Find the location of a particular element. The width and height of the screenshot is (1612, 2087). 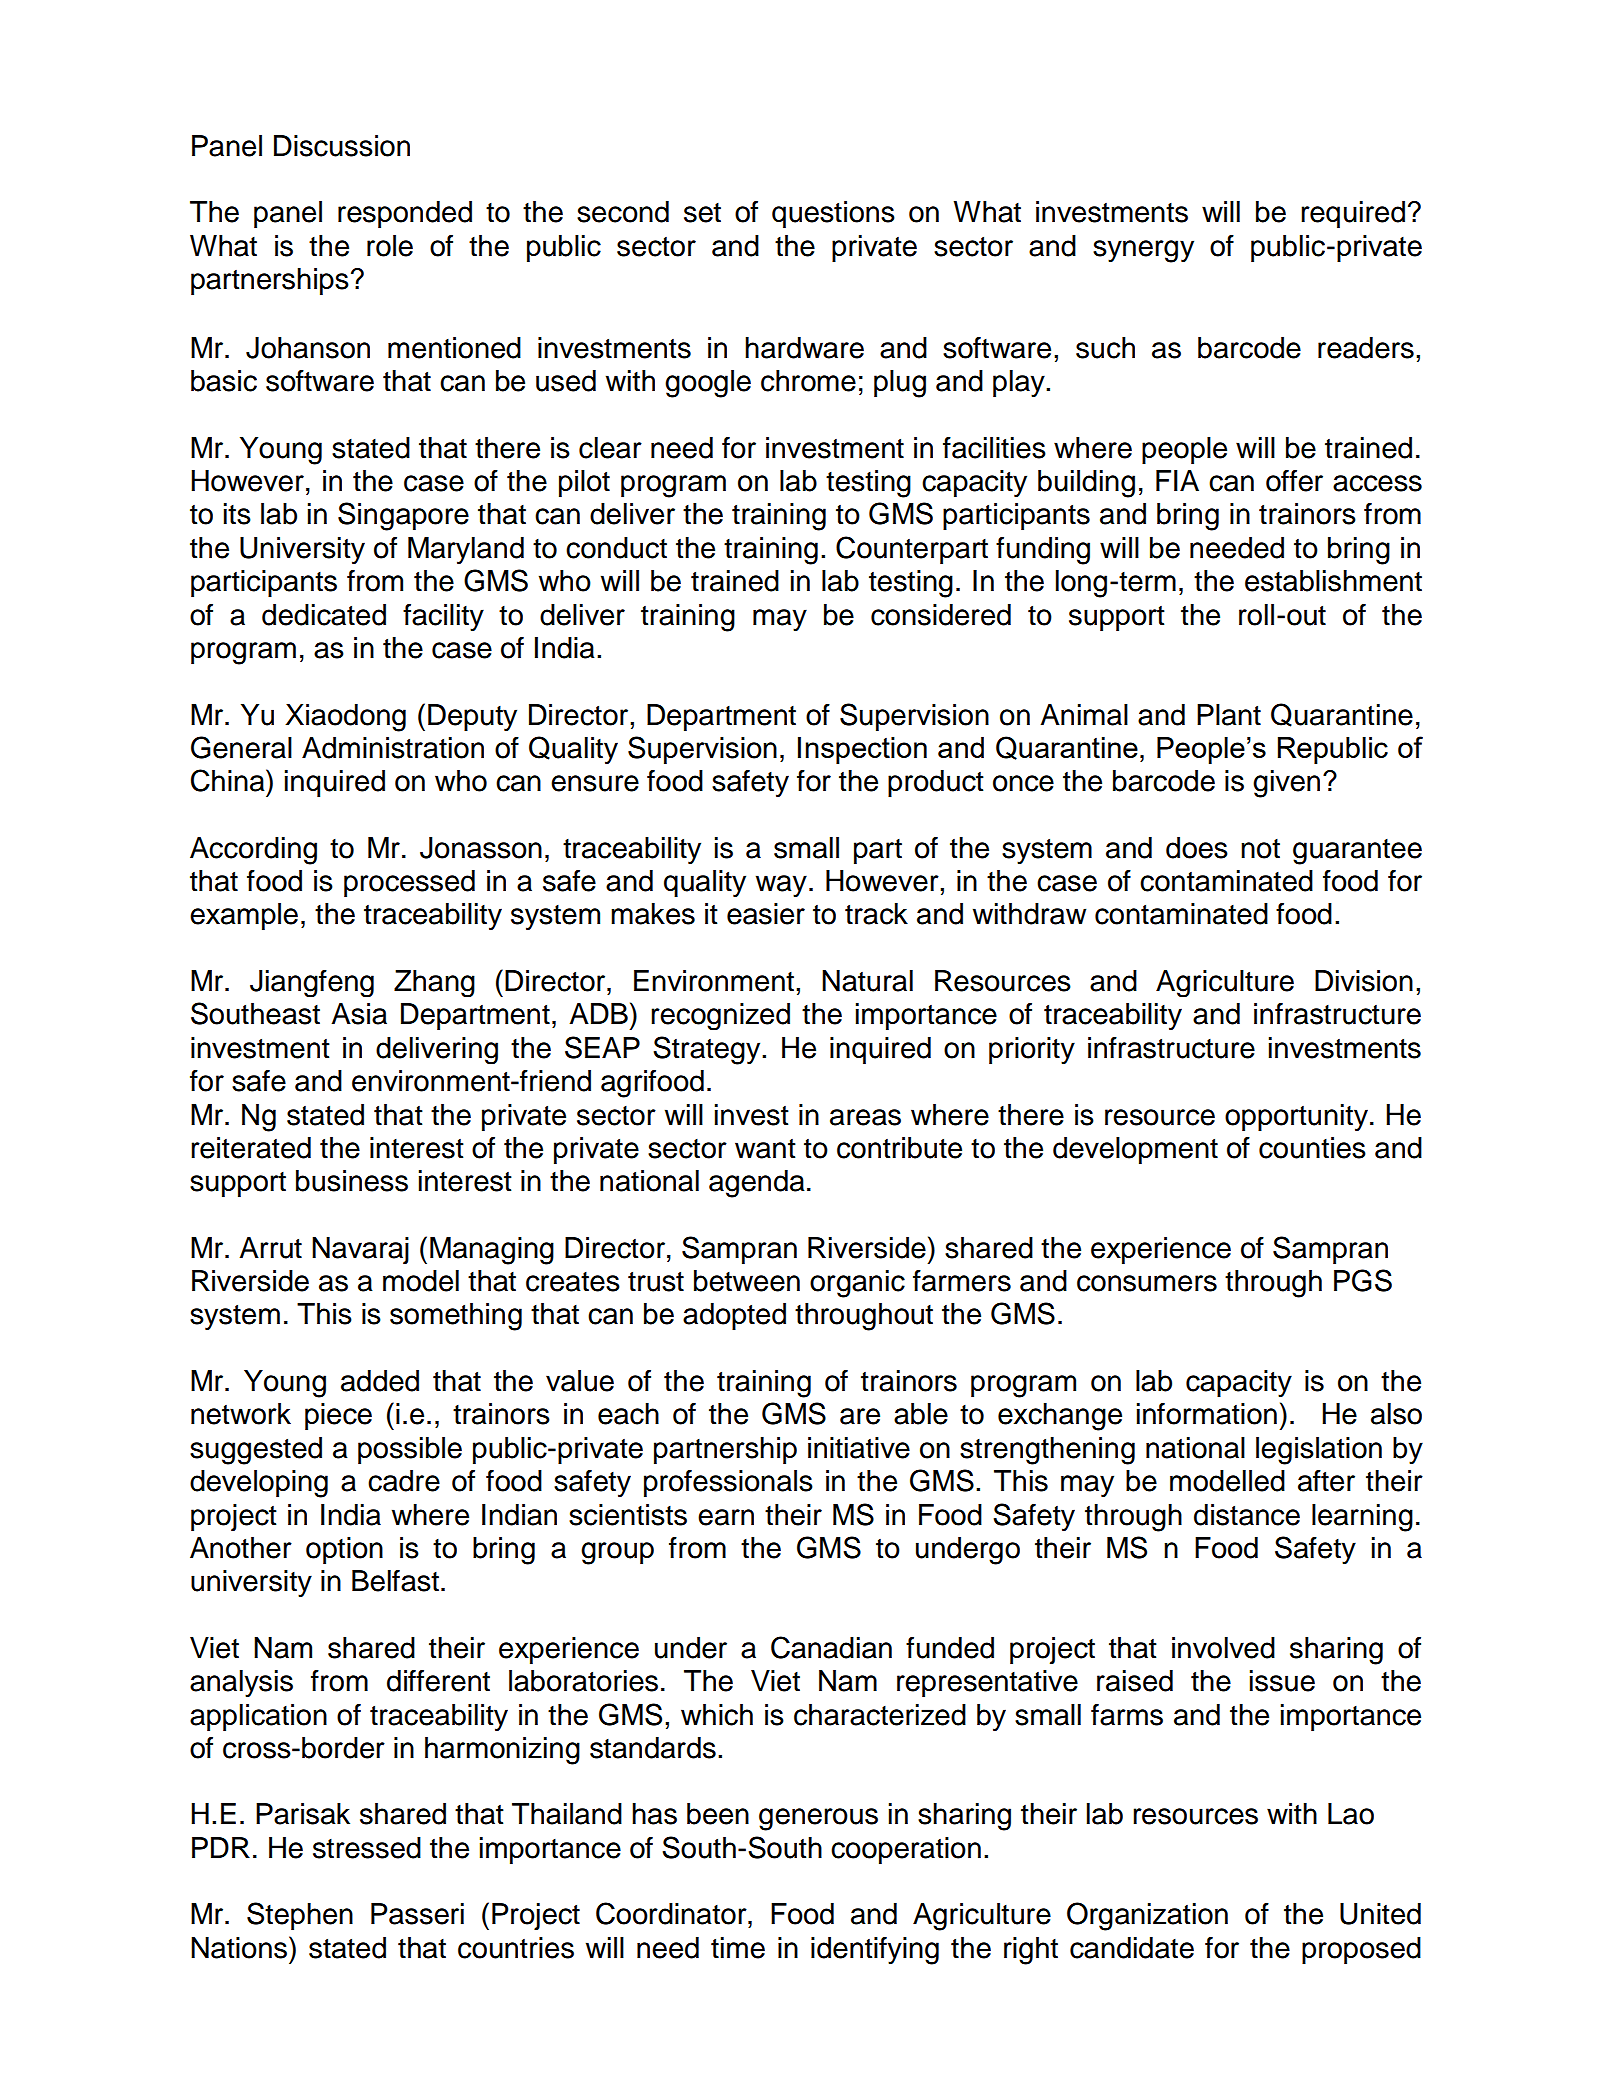

information is located at coordinates (1207, 1414).
